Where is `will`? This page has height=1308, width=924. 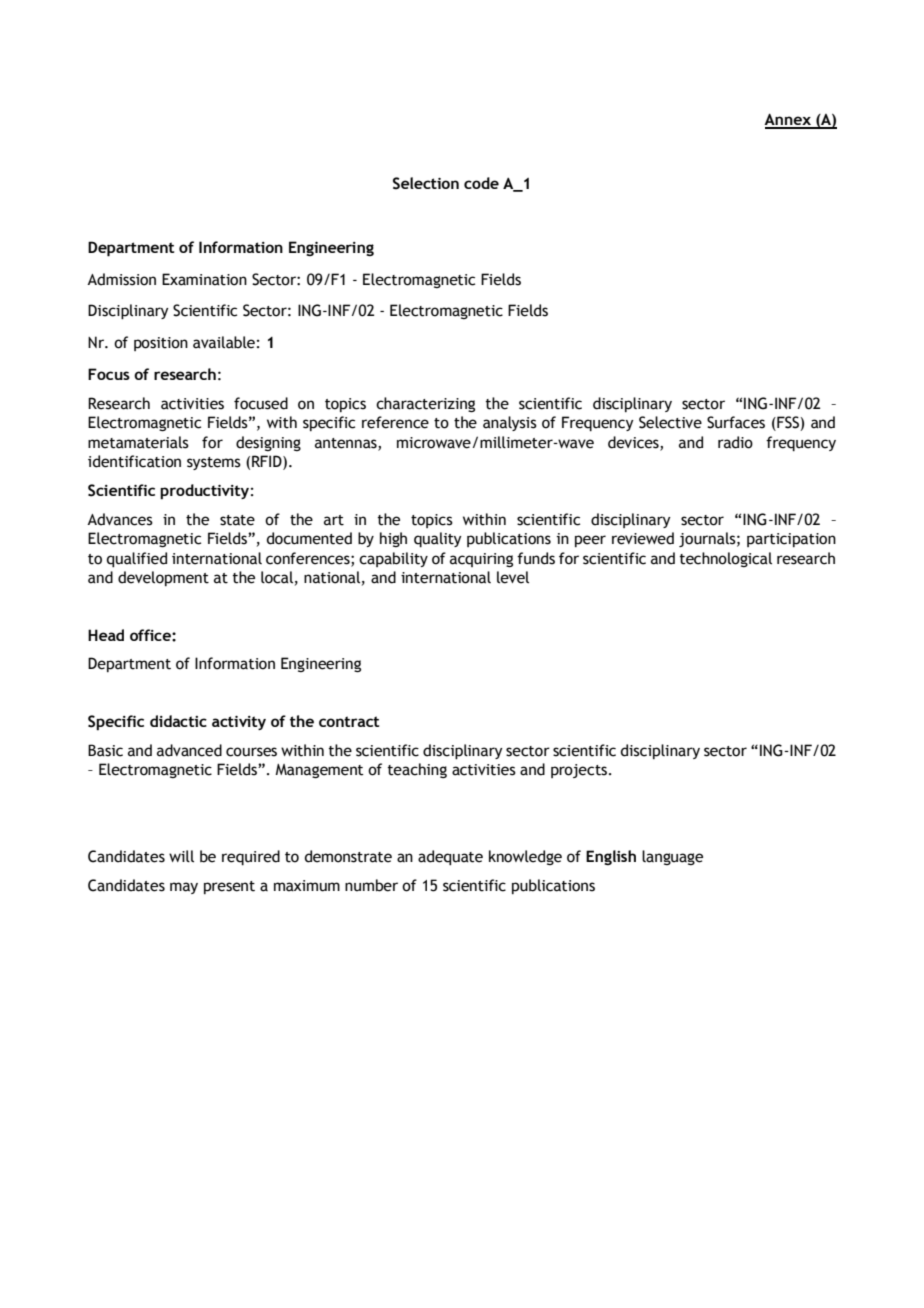
will is located at coordinates (181, 856).
